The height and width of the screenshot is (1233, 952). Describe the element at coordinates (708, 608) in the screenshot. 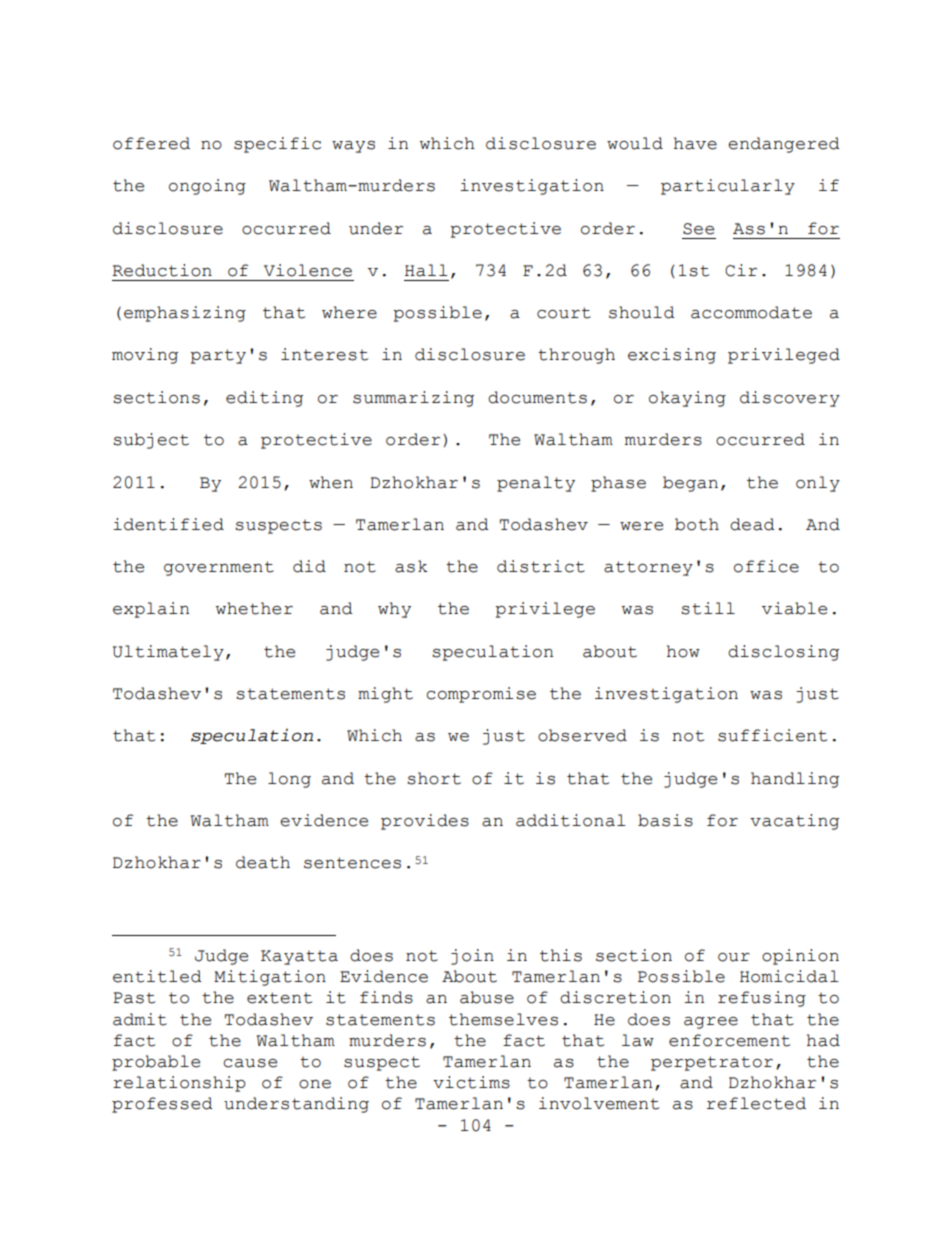

I see `still` at that location.
